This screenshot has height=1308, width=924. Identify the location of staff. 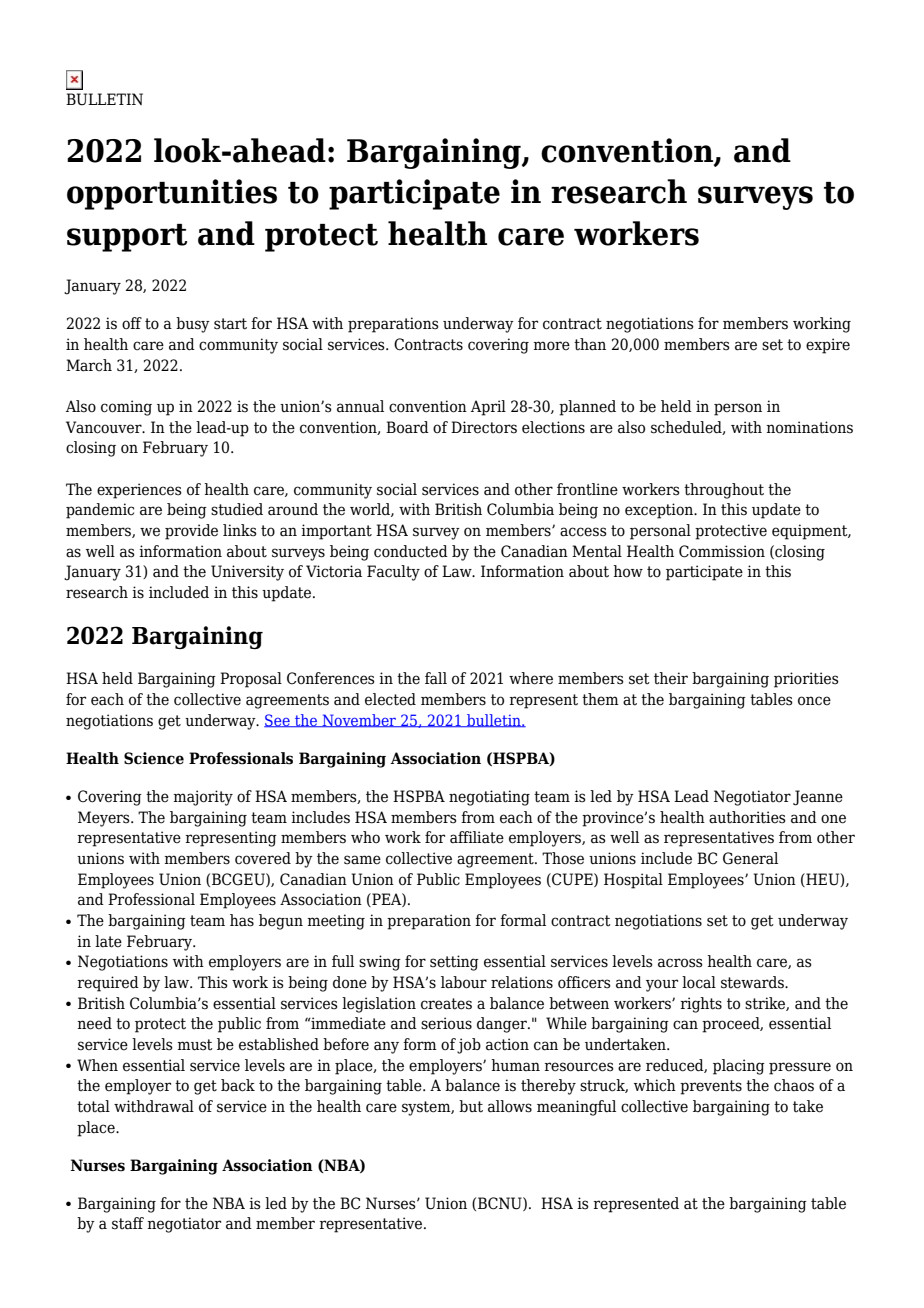
(128, 1223).
